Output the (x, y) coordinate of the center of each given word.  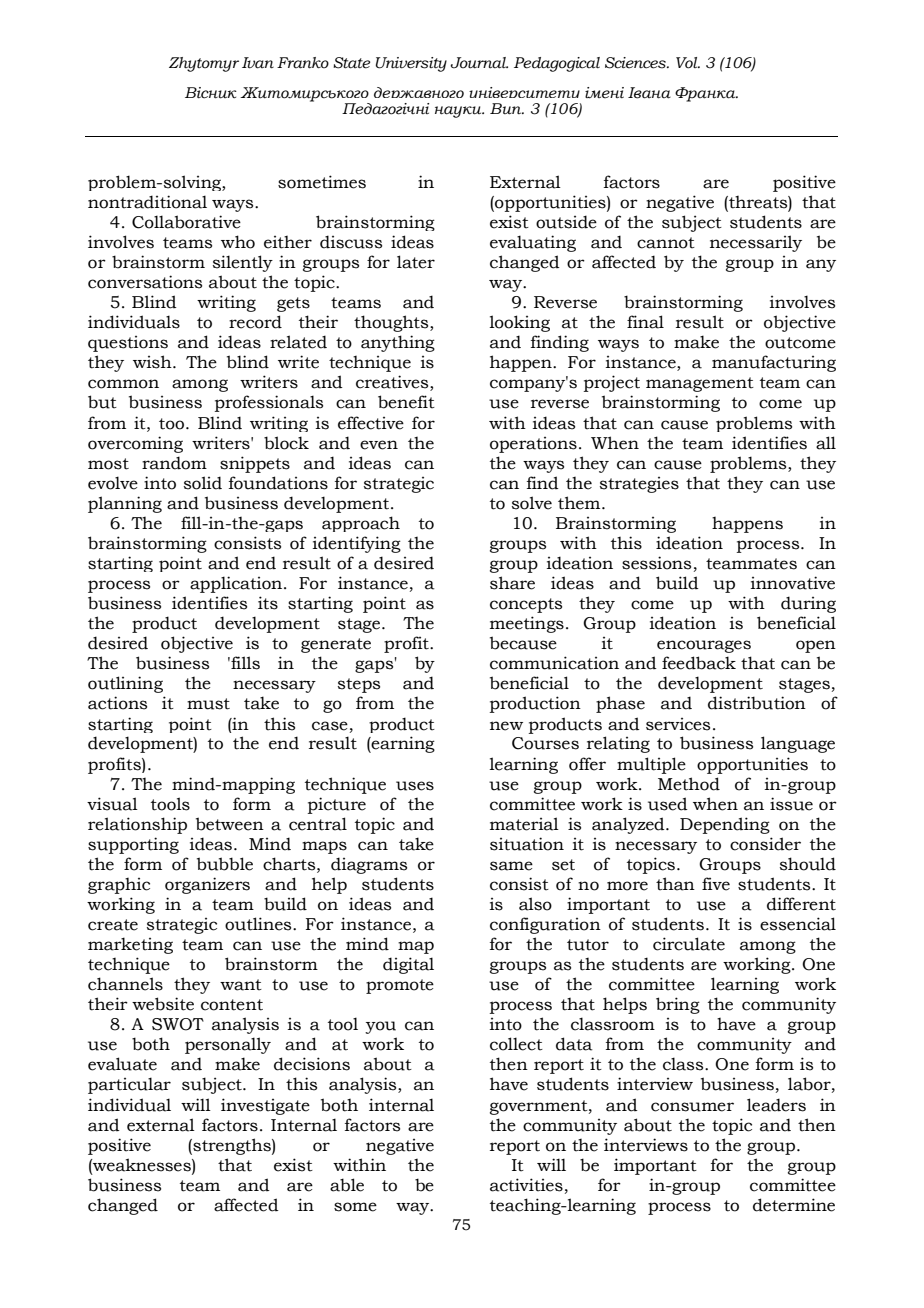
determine (794, 1205)
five (716, 884)
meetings (527, 624)
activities (526, 1185)
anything (398, 343)
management (700, 384)
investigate (265, 1106)
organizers (207, 885)
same (511, 866)
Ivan (258, 63)
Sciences (636, 63)
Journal (479, 63)
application (237, 584)
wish (153, 362)
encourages (704, 646)
